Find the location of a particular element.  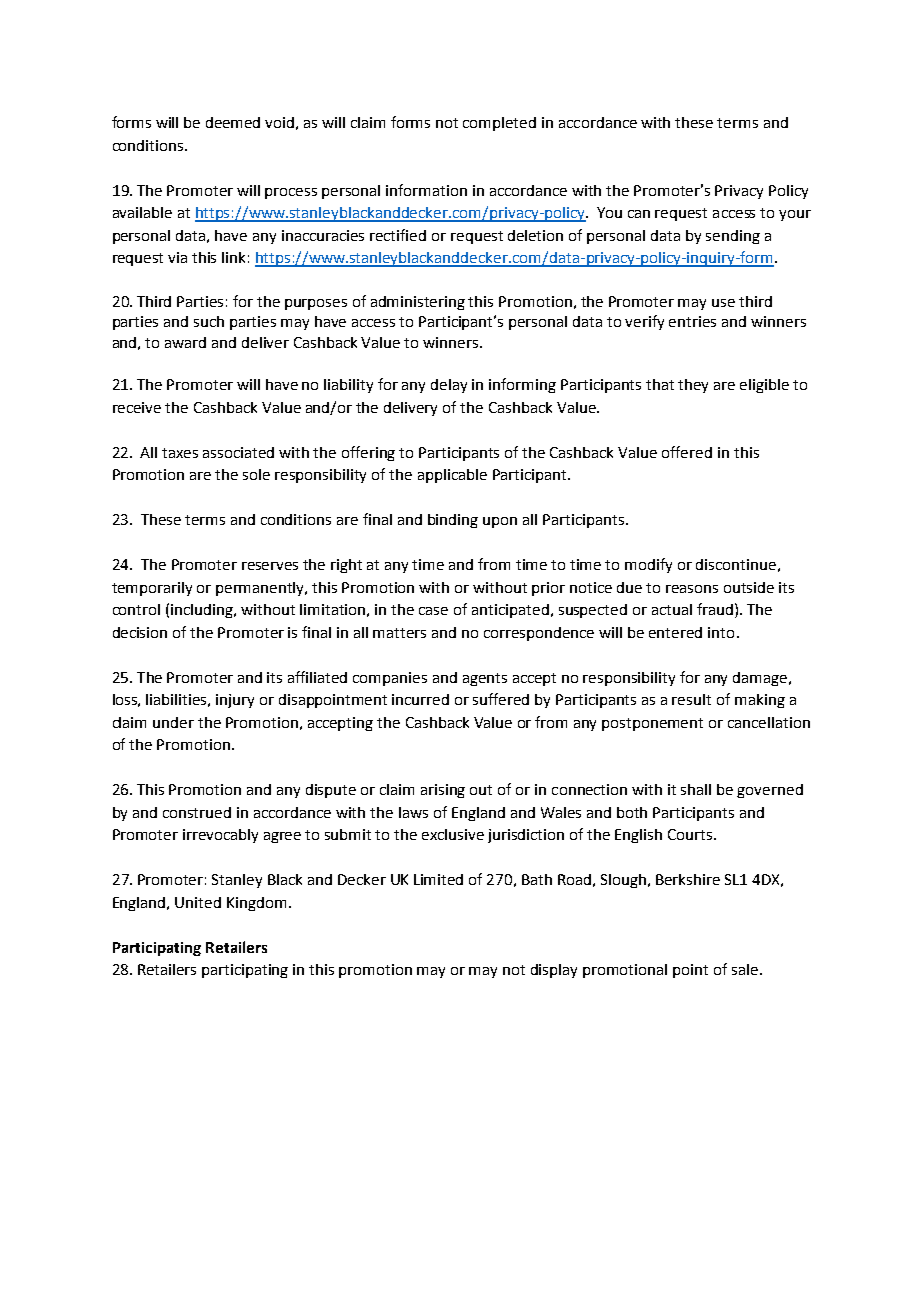

delay is located at coordinates (449, 386).
